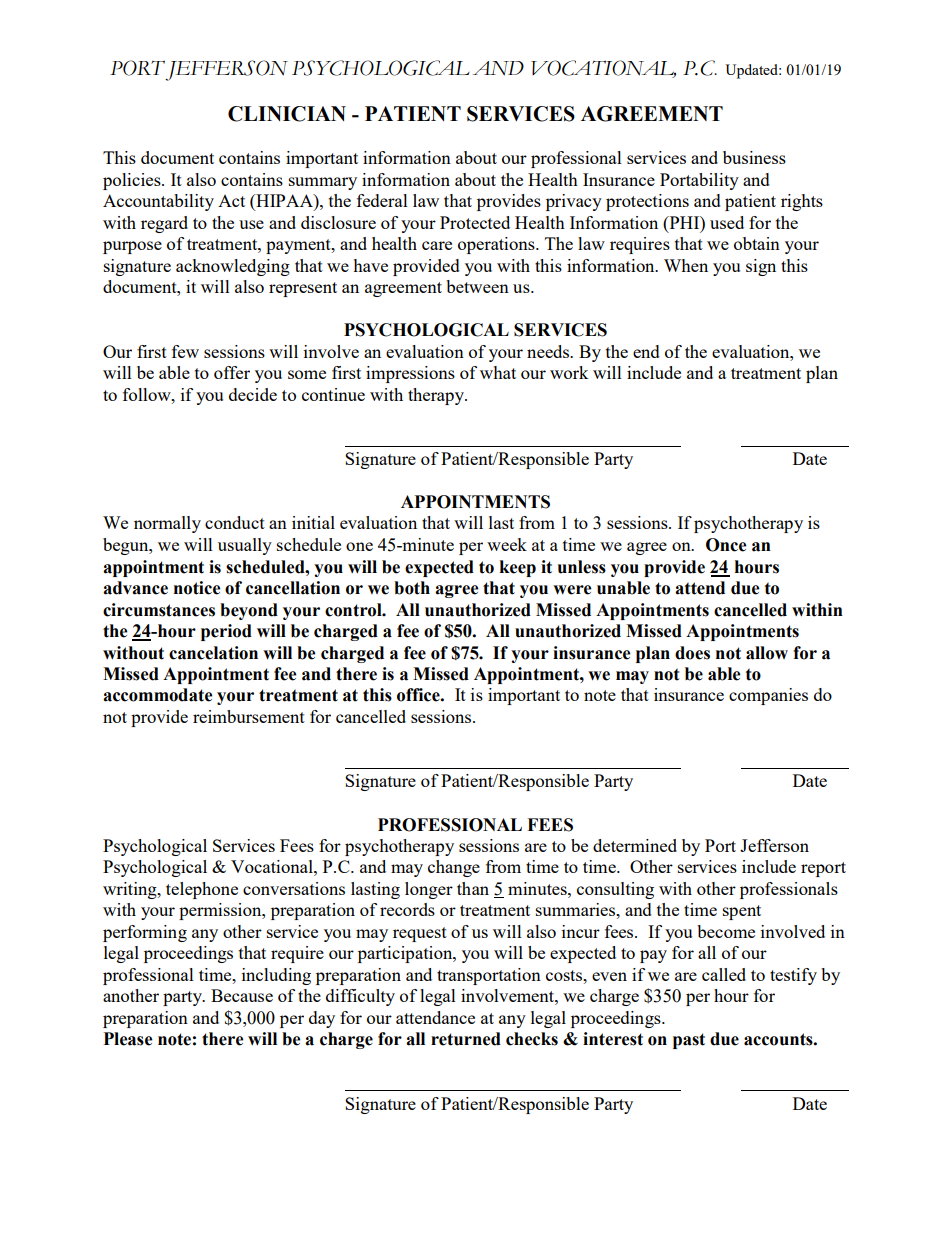  What do you see at coordinates (185, 351) in the document?
I see `few` at bounding box center [185, 351].
